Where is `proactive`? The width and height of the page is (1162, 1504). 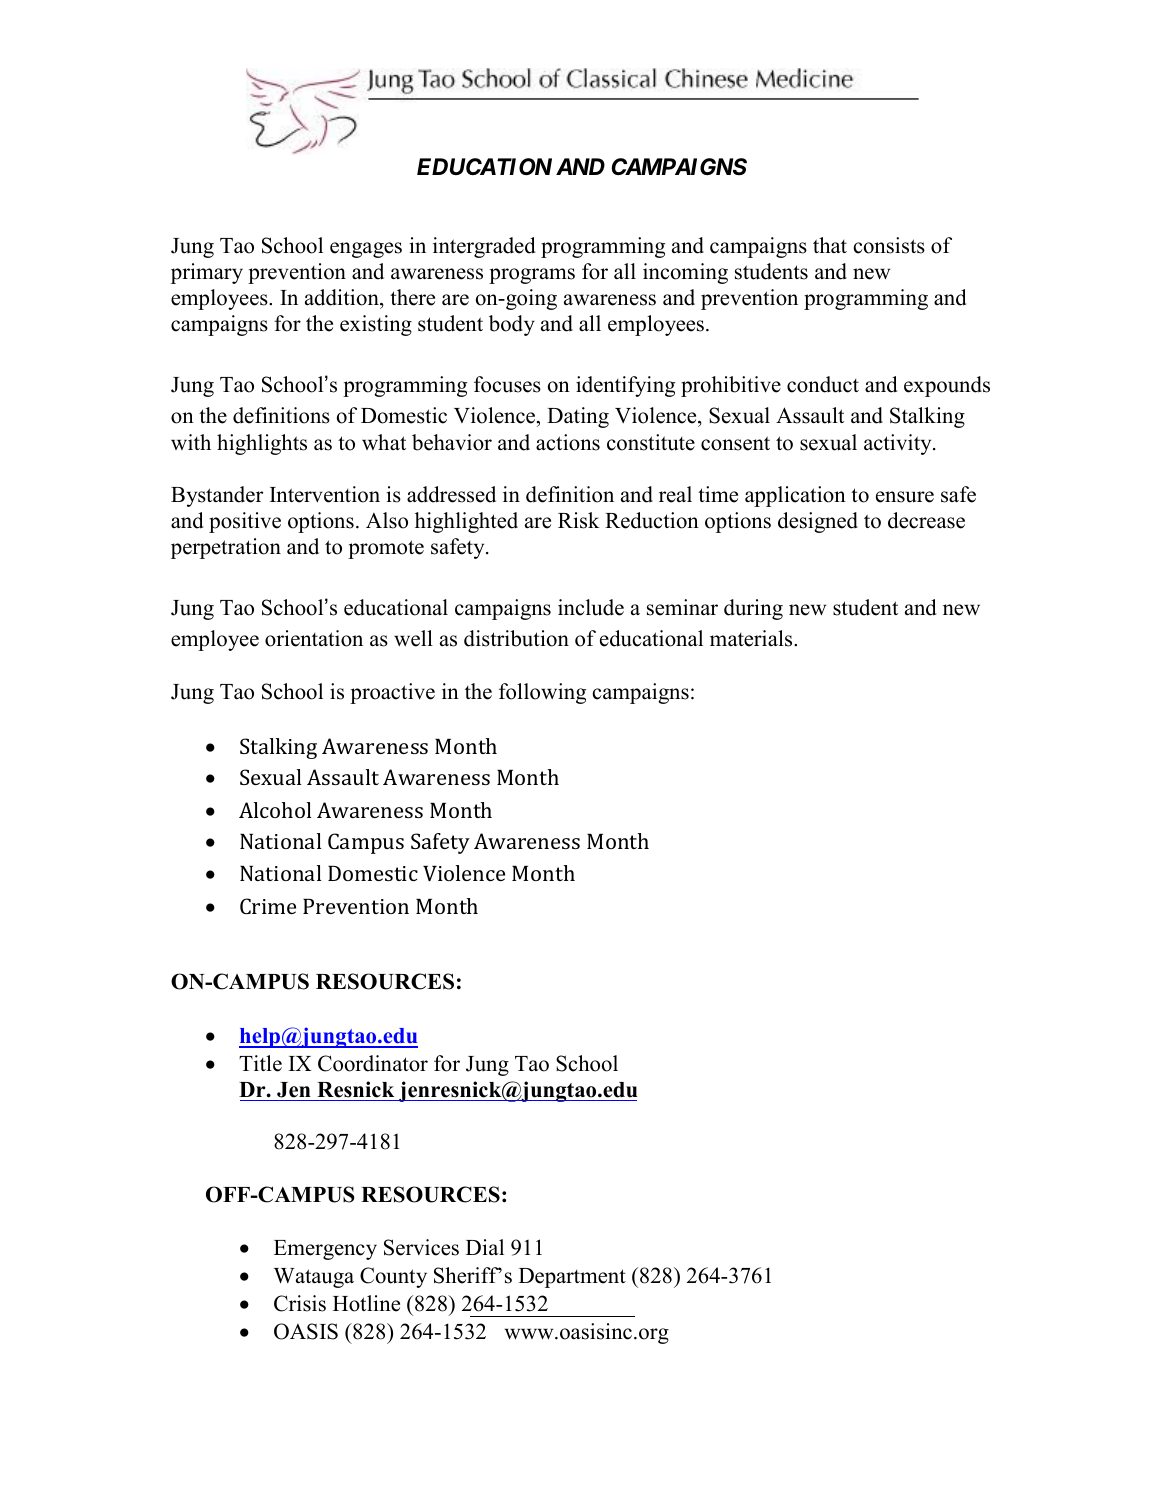 proactive is located at coordinates (392, 693).
